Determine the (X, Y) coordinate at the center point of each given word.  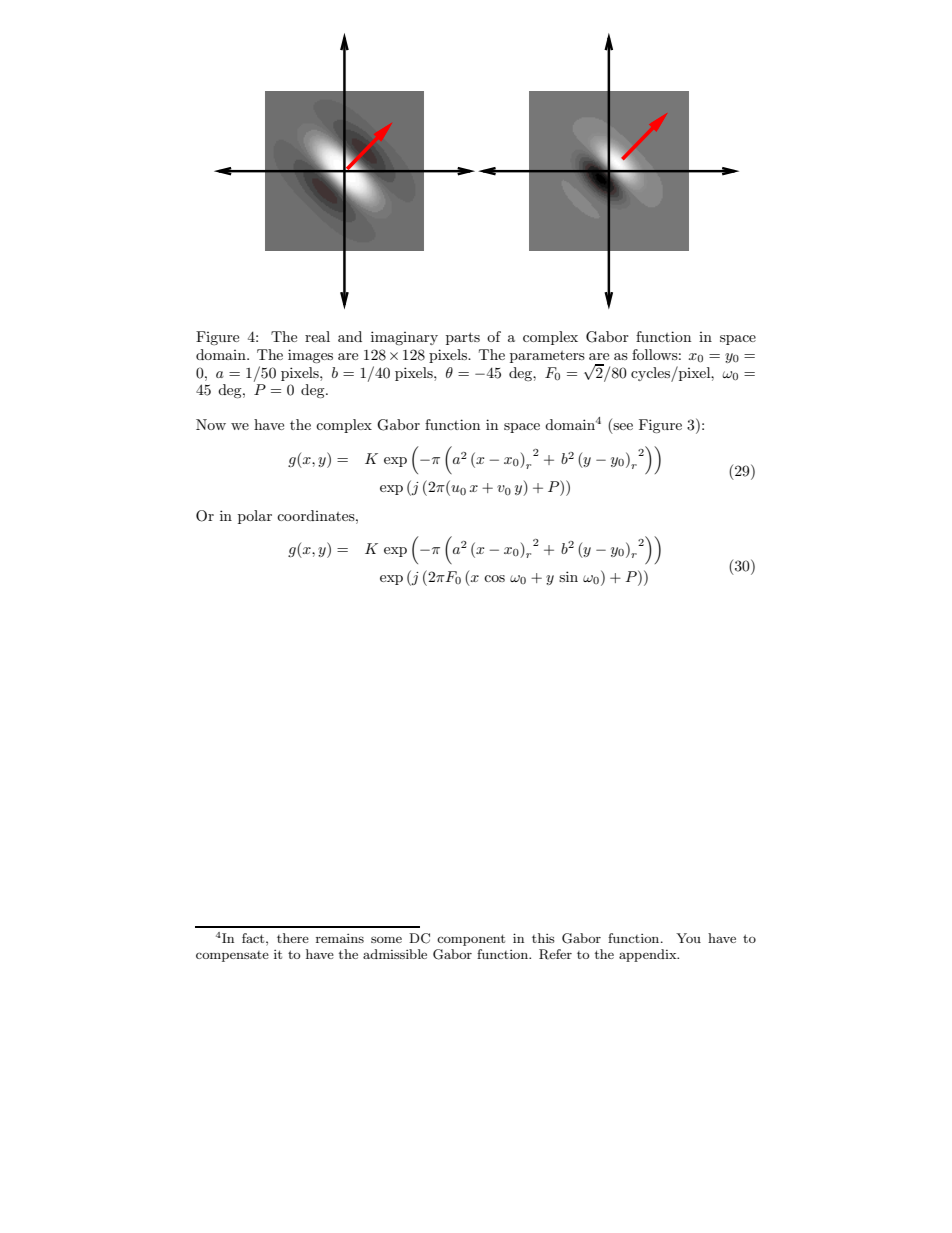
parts (463, 338)
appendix (649, 955)
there (293, 938)
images (310, 356)
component (471, 940)
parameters (547, 357)
